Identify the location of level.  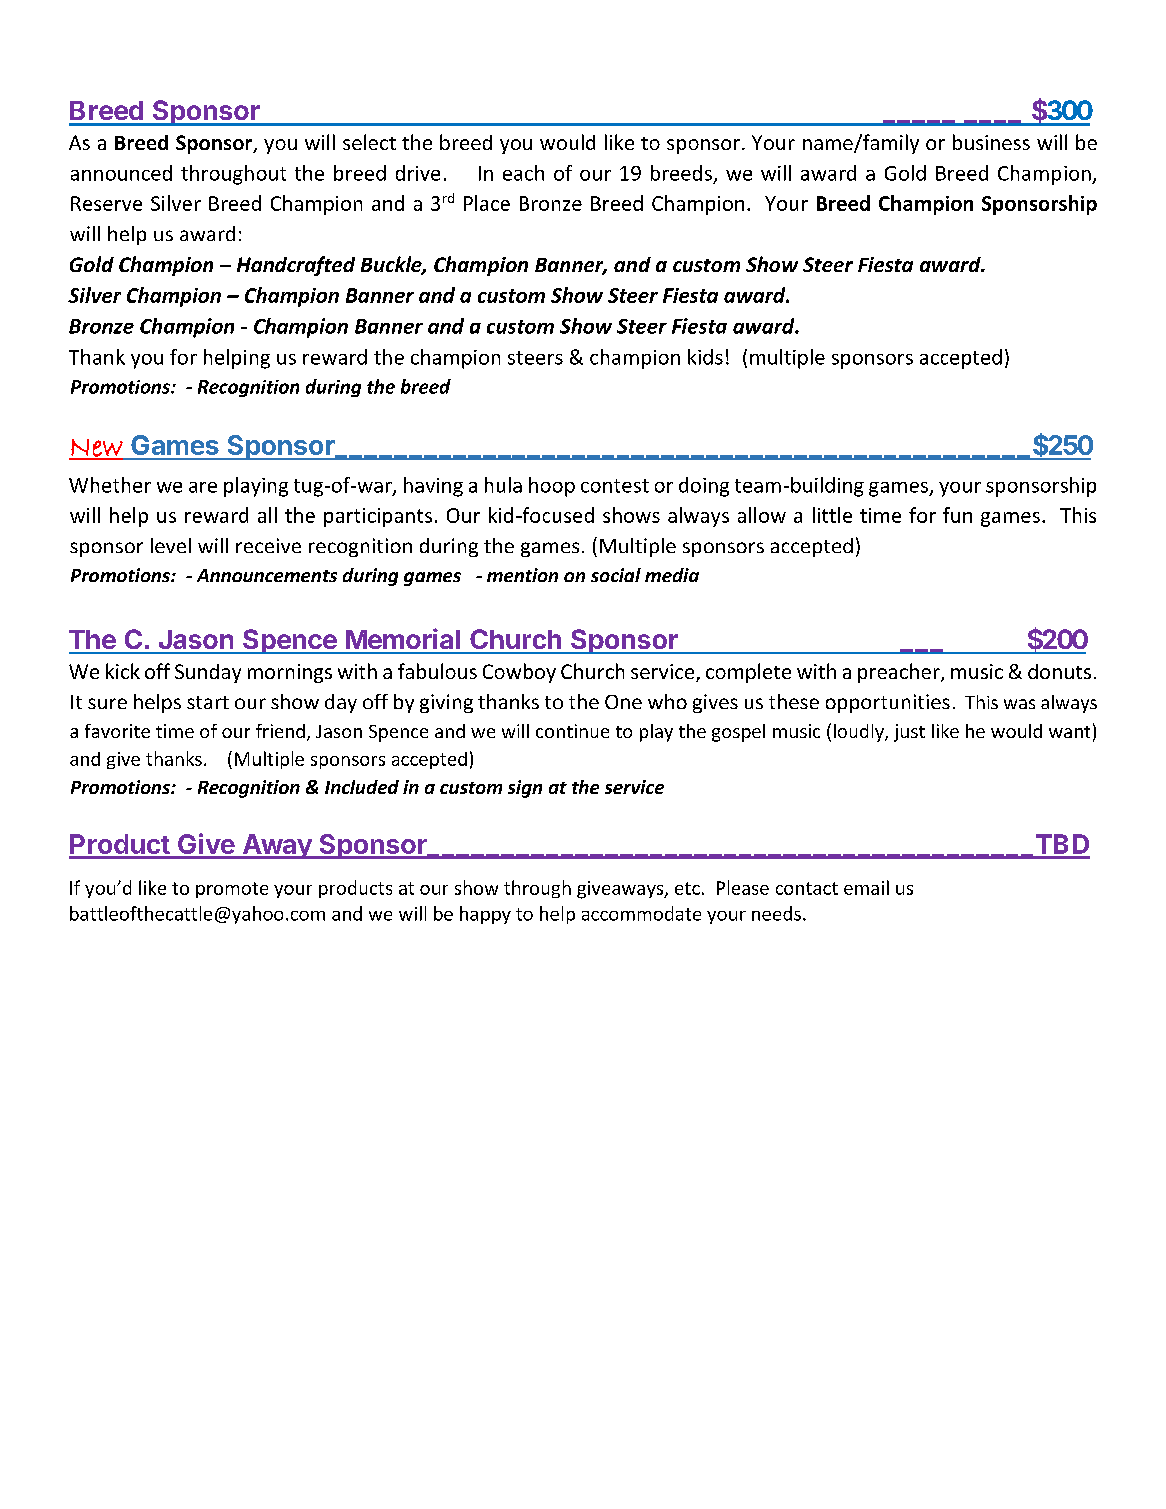
(171, 545).
